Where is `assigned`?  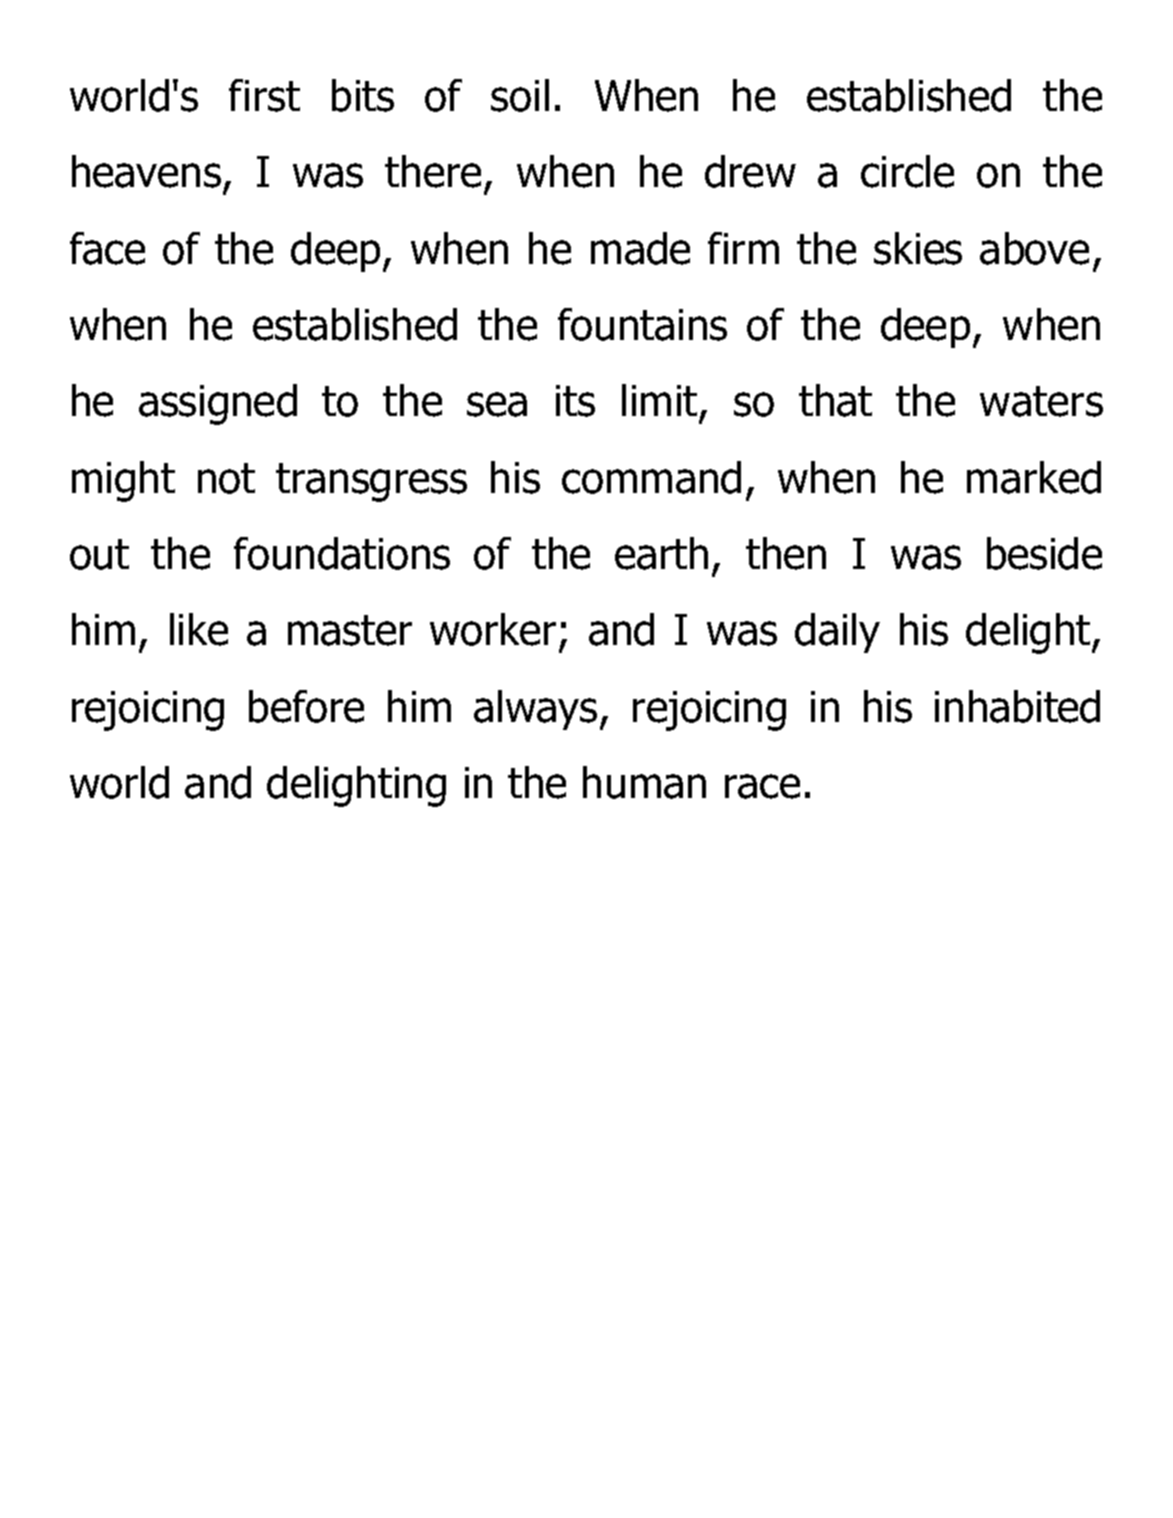
assigned is located at coordinates (218, 404).
